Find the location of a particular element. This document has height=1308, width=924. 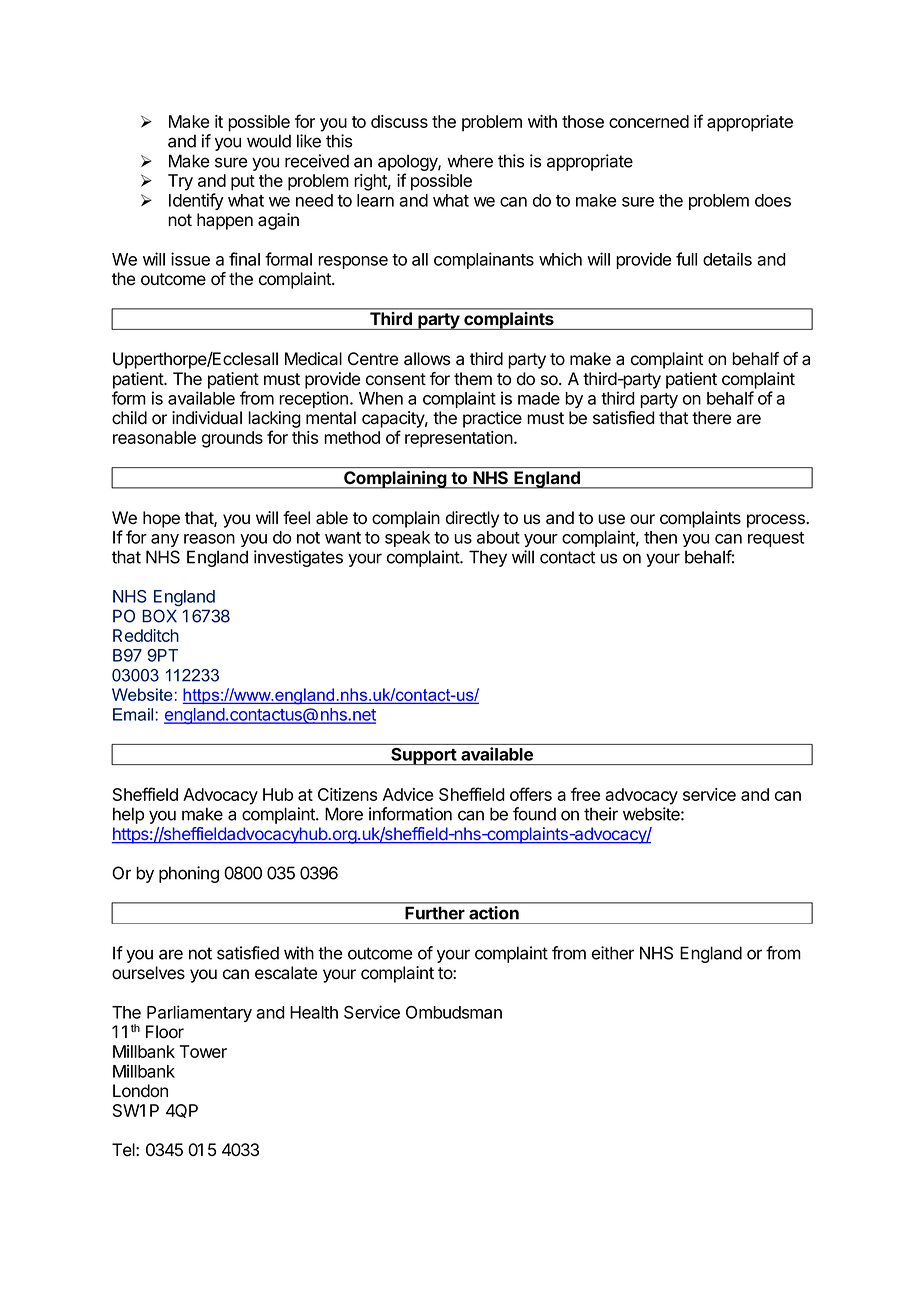

individual is located at coordinates (207, 418).
